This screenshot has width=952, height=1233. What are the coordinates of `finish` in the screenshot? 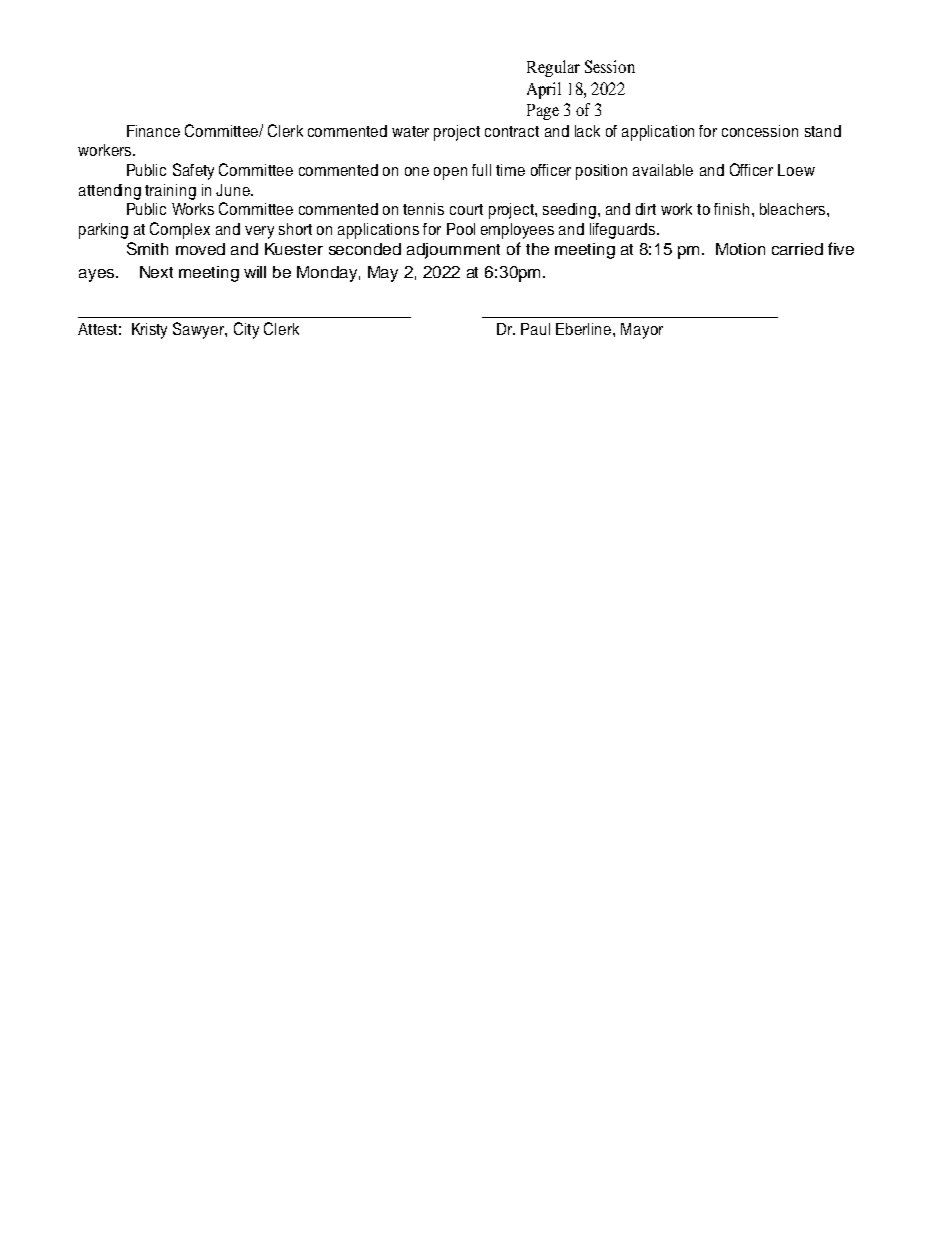 It's located at (731, 209).
